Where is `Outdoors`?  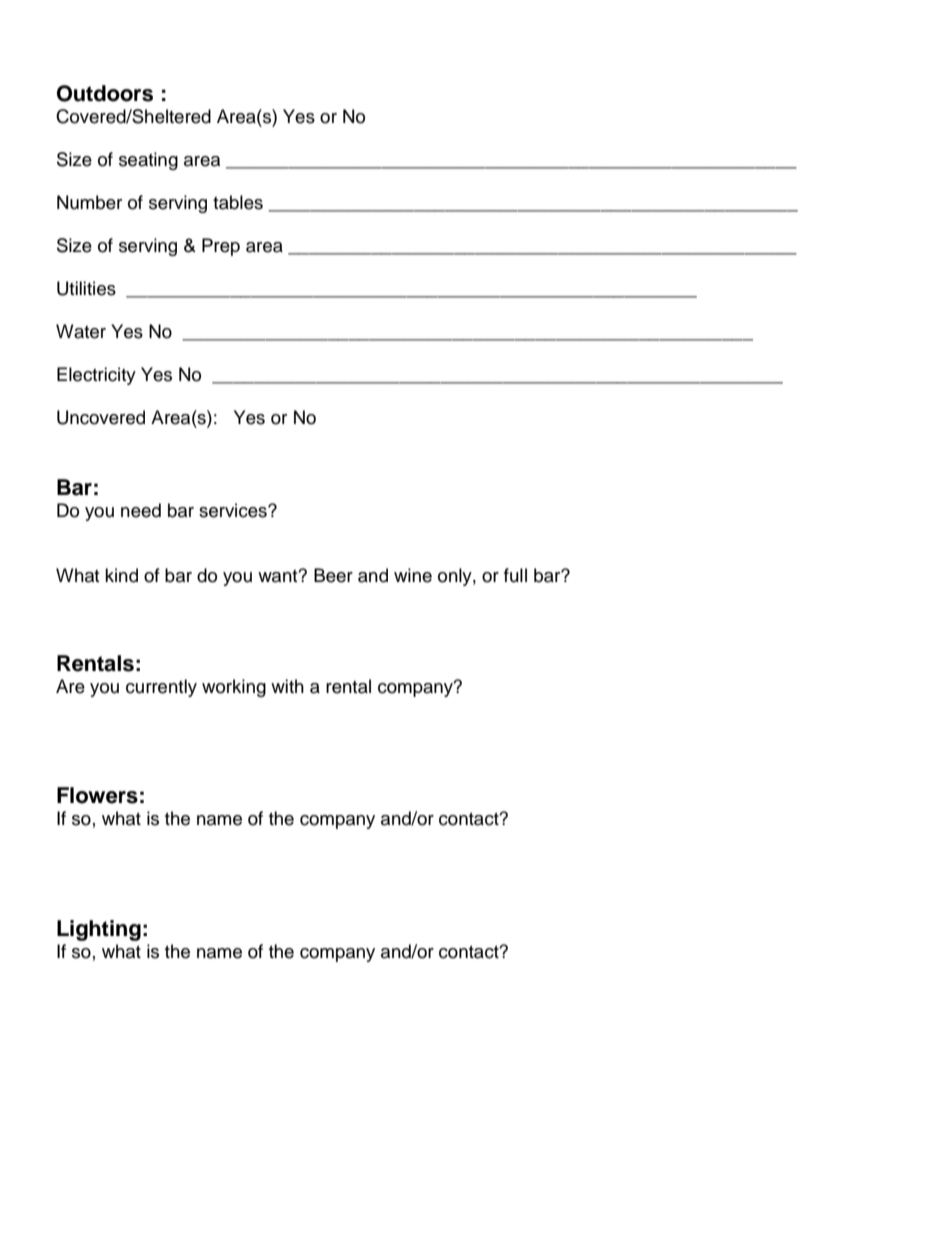 Outdoors is located at coordinates (105, 93).
